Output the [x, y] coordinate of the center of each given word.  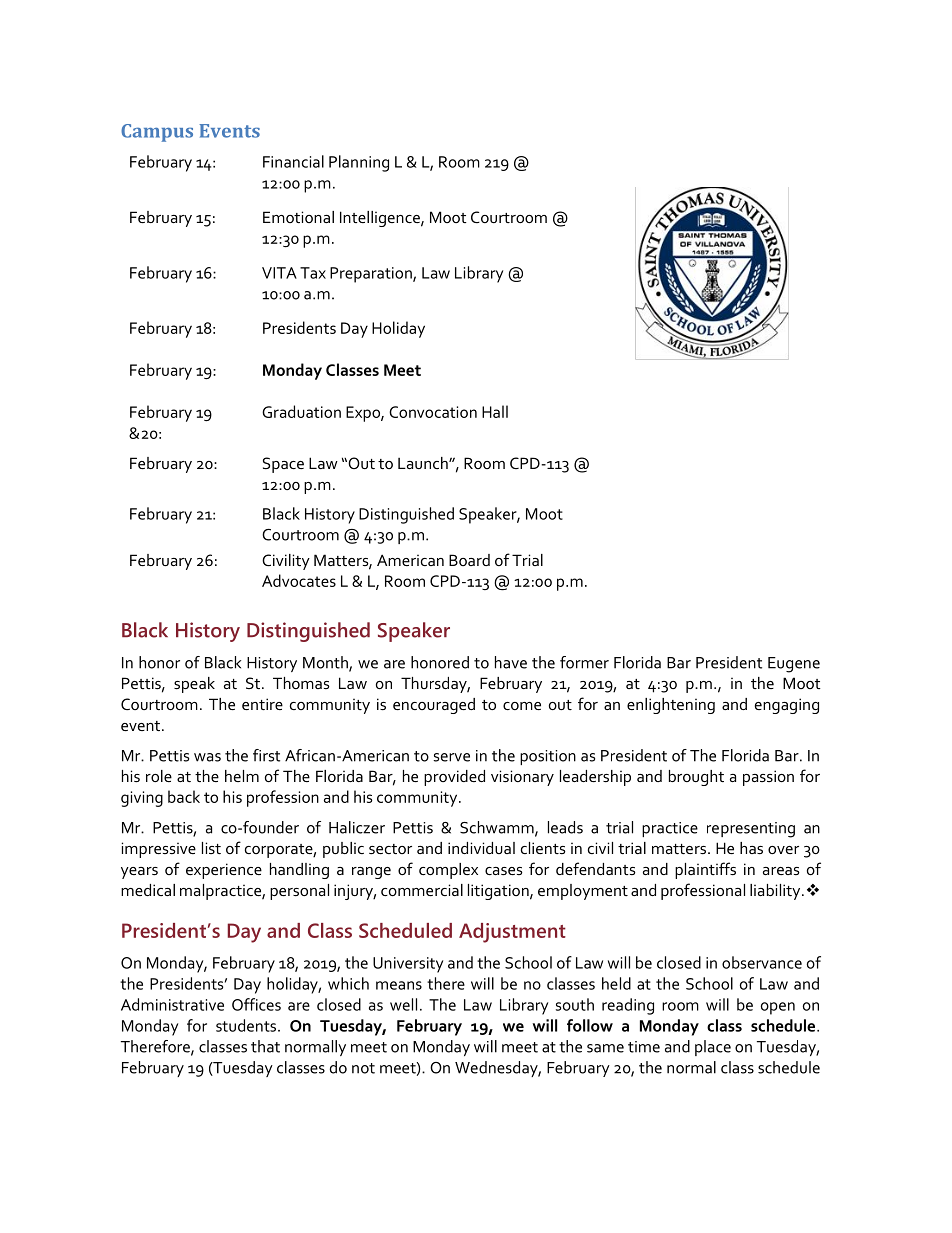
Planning [359, 163]
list [211, 848]
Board [469, 560]
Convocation [433, 412]
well [403, 1004]
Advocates [299, 580]
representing [751, 830]
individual [481, 848]
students [247, 1025]
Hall [495, 411]
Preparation [372, 275]
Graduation [301, 411]
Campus [157, 133]
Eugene [794, 665]
